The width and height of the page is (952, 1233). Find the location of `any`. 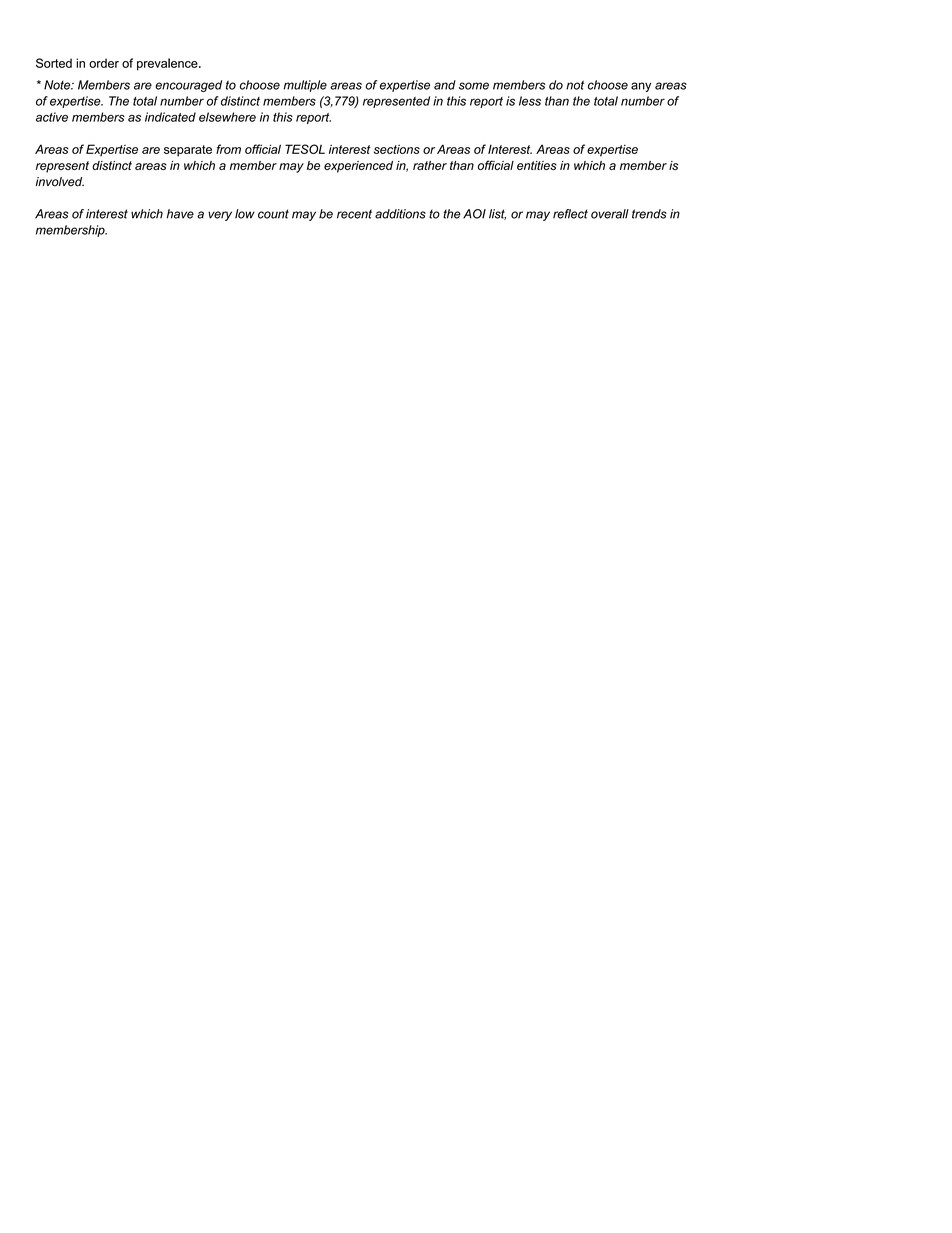

any is located at coordinates (641, 87).
